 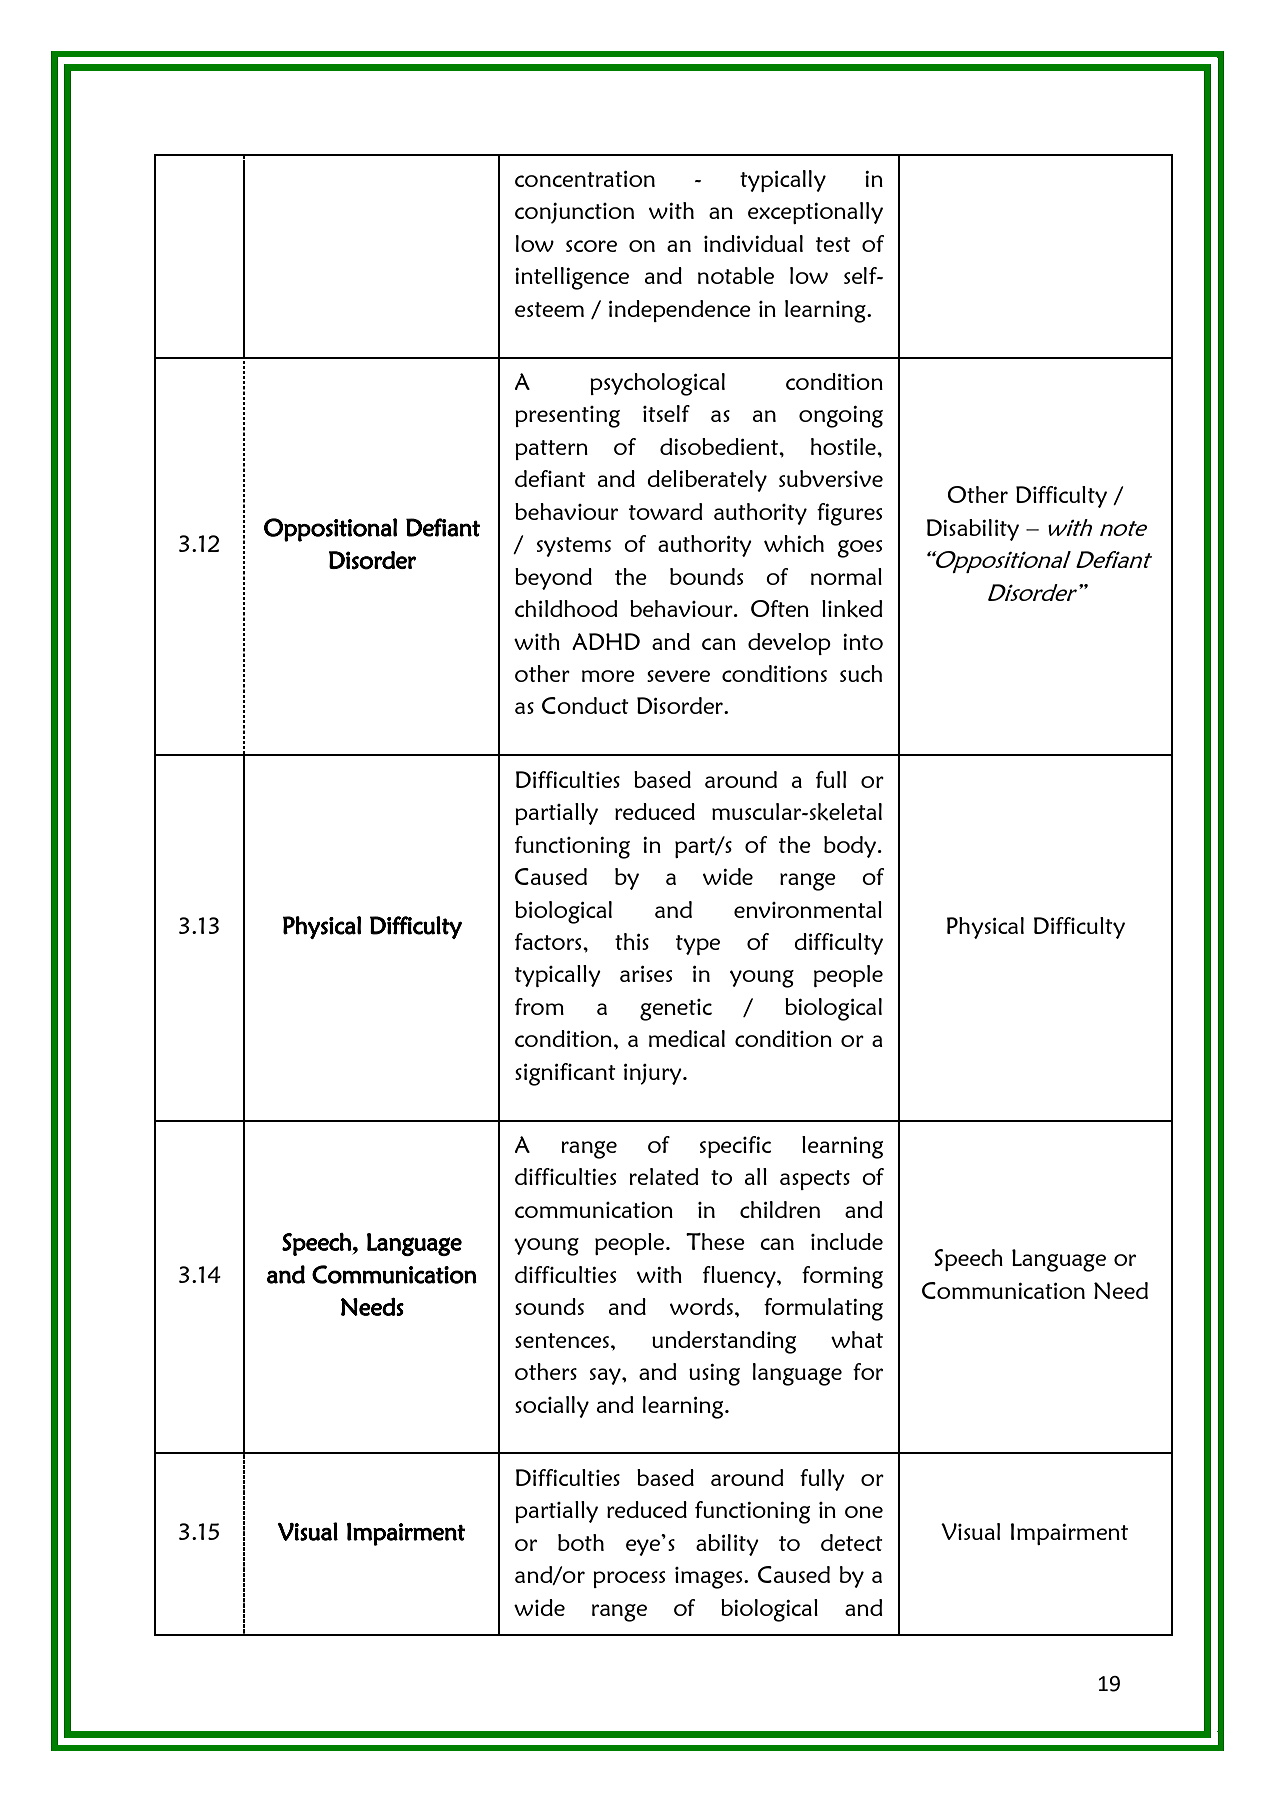 I want to click on sounds, so click(x=549, y=1306).
